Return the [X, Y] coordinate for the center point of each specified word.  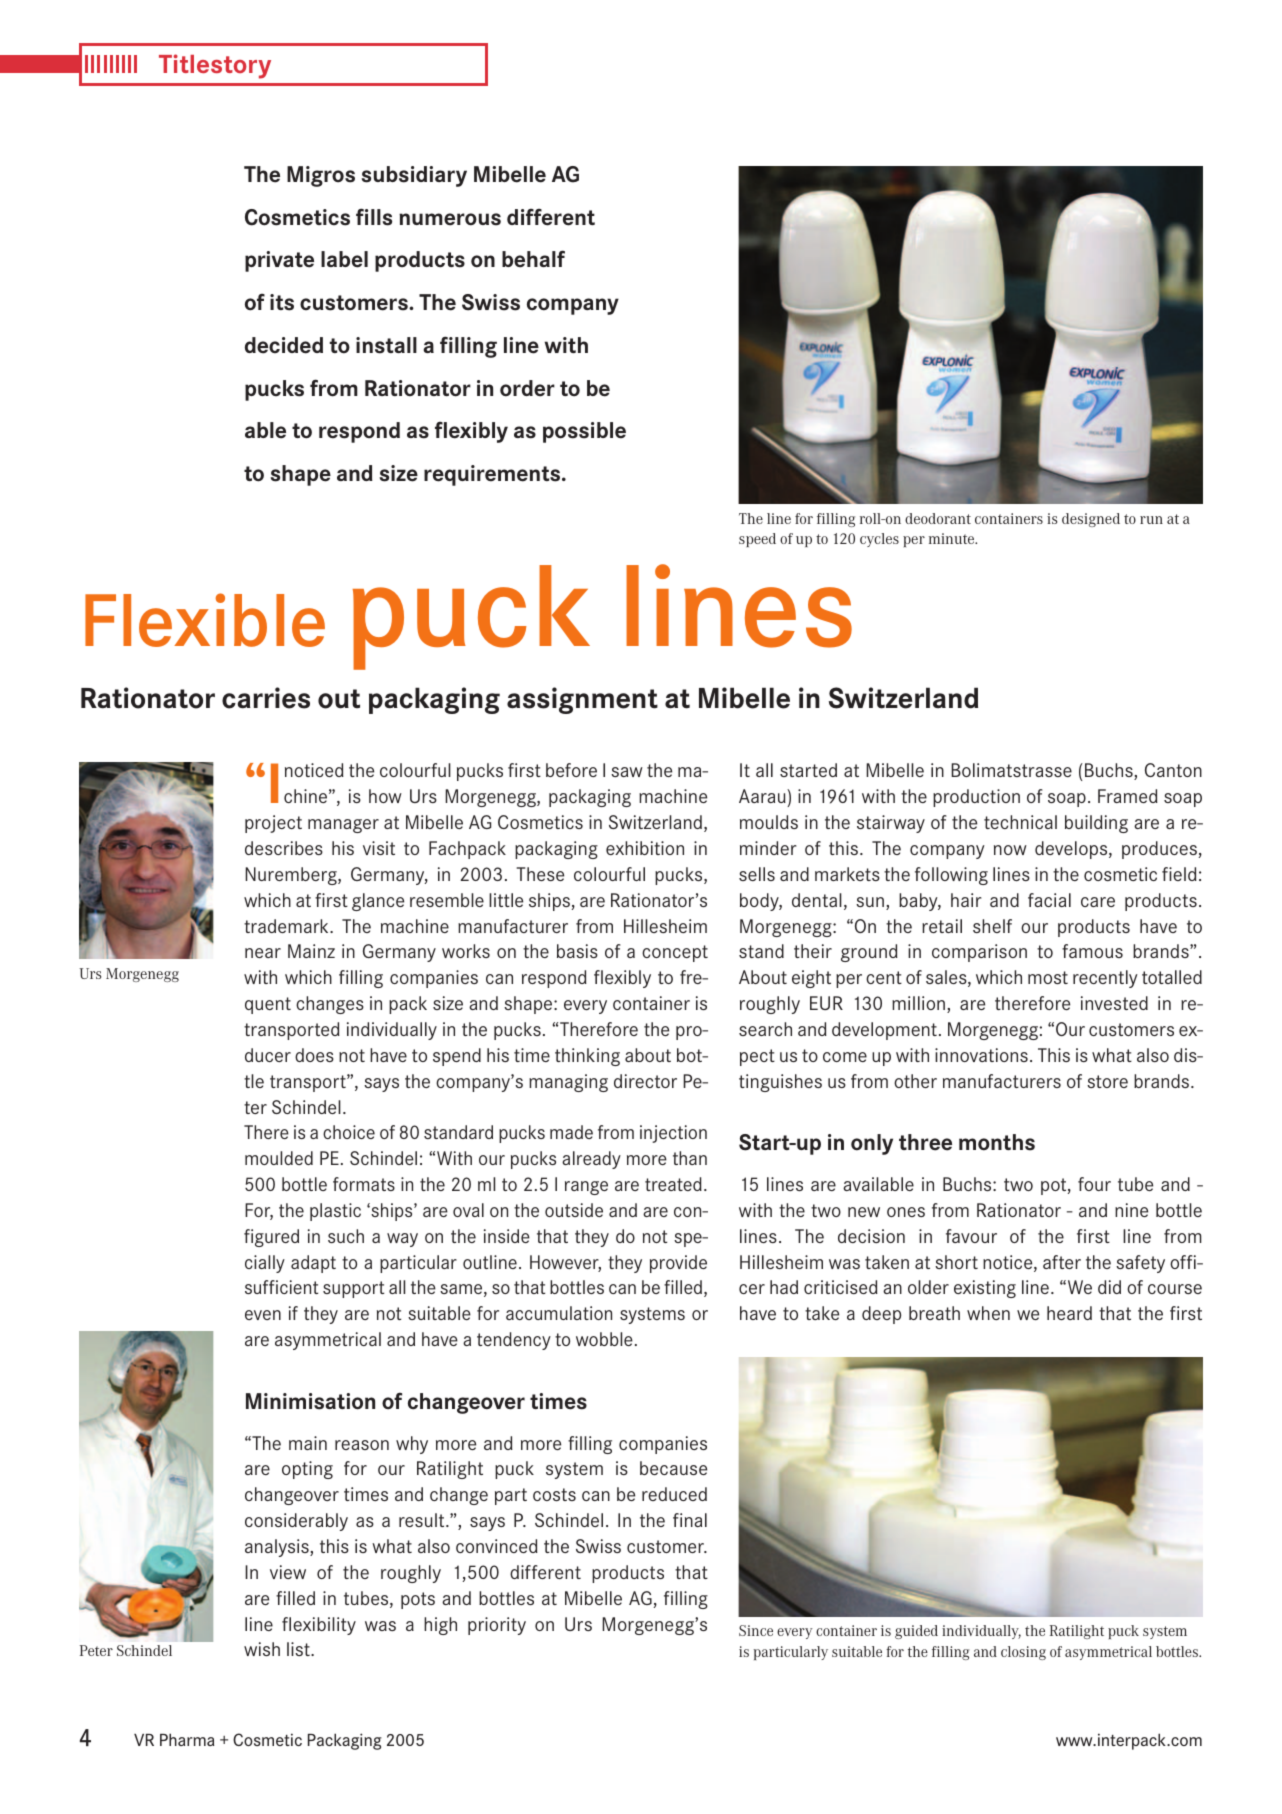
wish [262, 1649]
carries [266, 698]
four [1094, 1184]
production [976, 798]
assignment [582, 700]
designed [1091, 520]
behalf [533, 259]
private [279, 261]
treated [673, 1184]
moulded [279, 1158]
